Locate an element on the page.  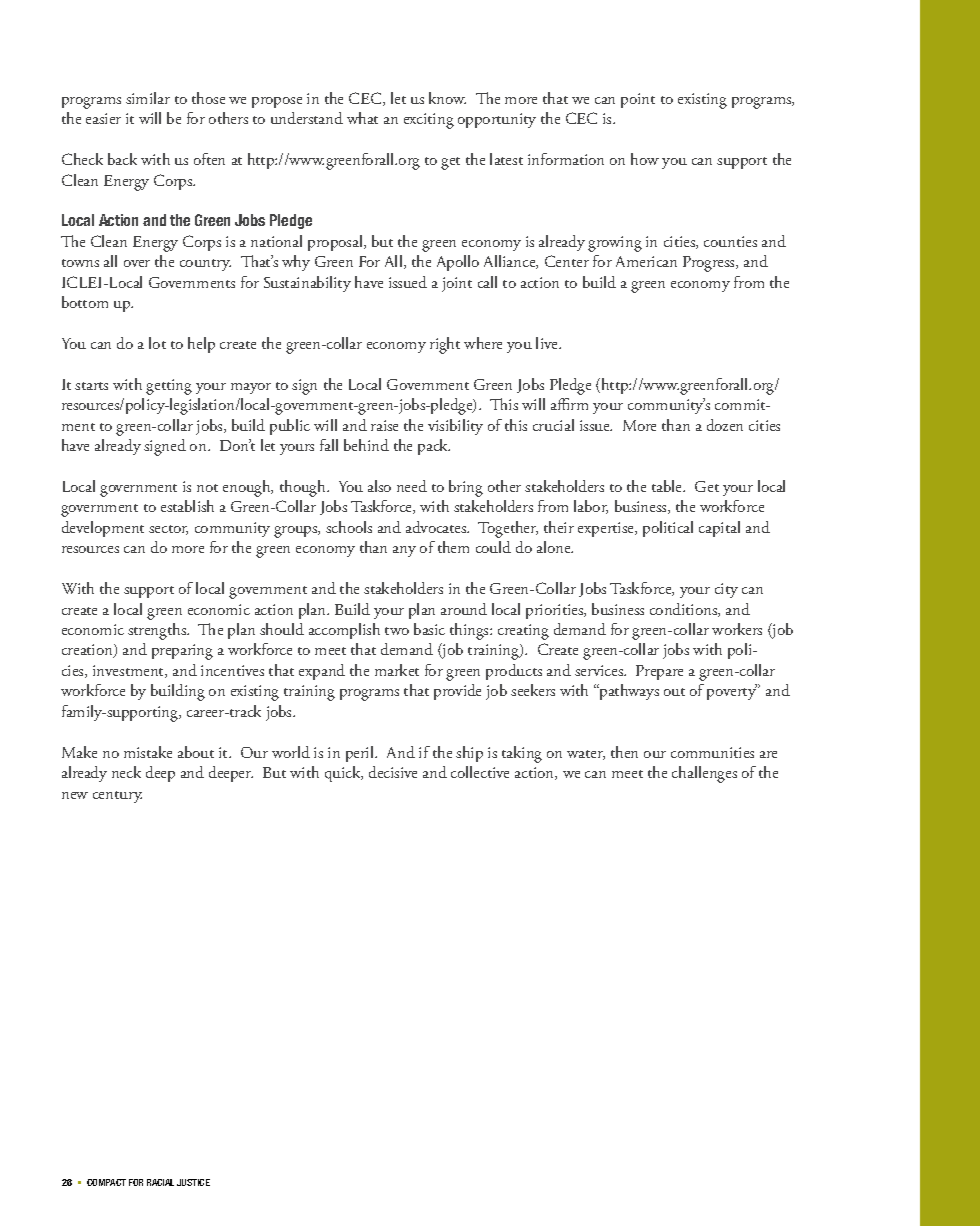
two is located at coordinates (397, 631).
